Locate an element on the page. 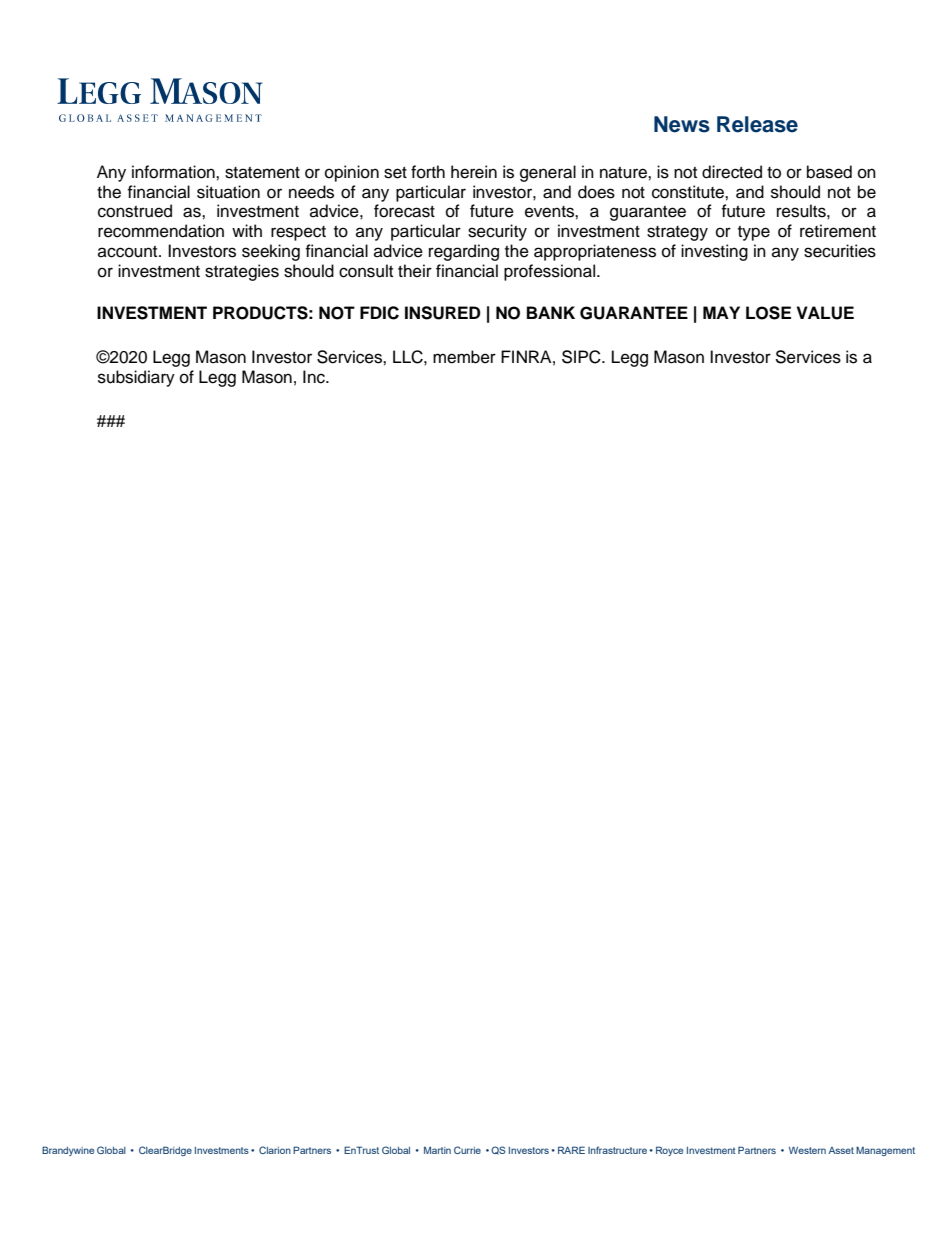 The image size is (952, 1233). Inc is located at coordinates (315, 377).
